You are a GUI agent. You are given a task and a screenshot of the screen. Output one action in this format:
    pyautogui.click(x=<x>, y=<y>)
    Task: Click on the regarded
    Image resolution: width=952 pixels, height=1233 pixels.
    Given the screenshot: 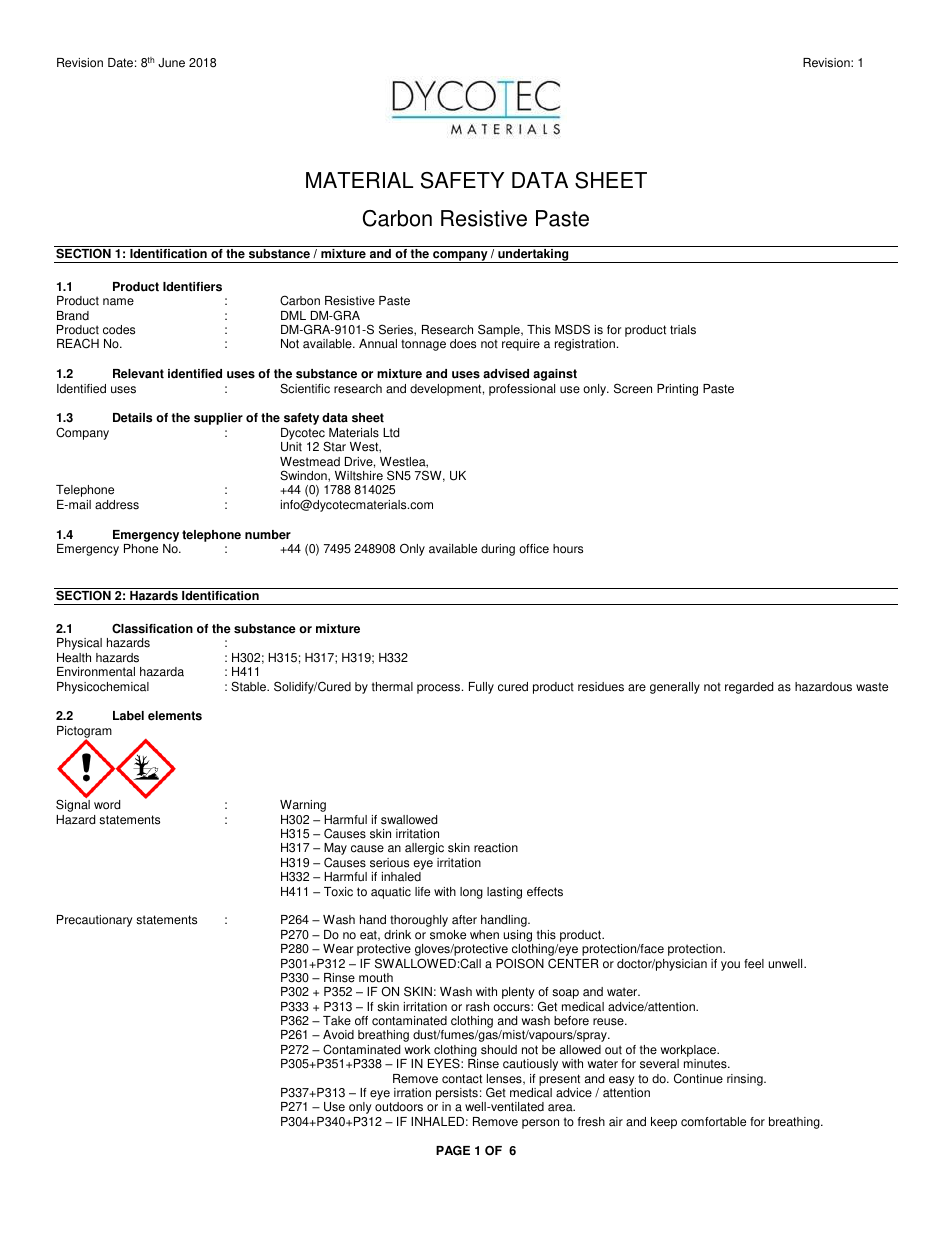 What is the action you would take?
    pyautogui.click(x=749, y=688)
